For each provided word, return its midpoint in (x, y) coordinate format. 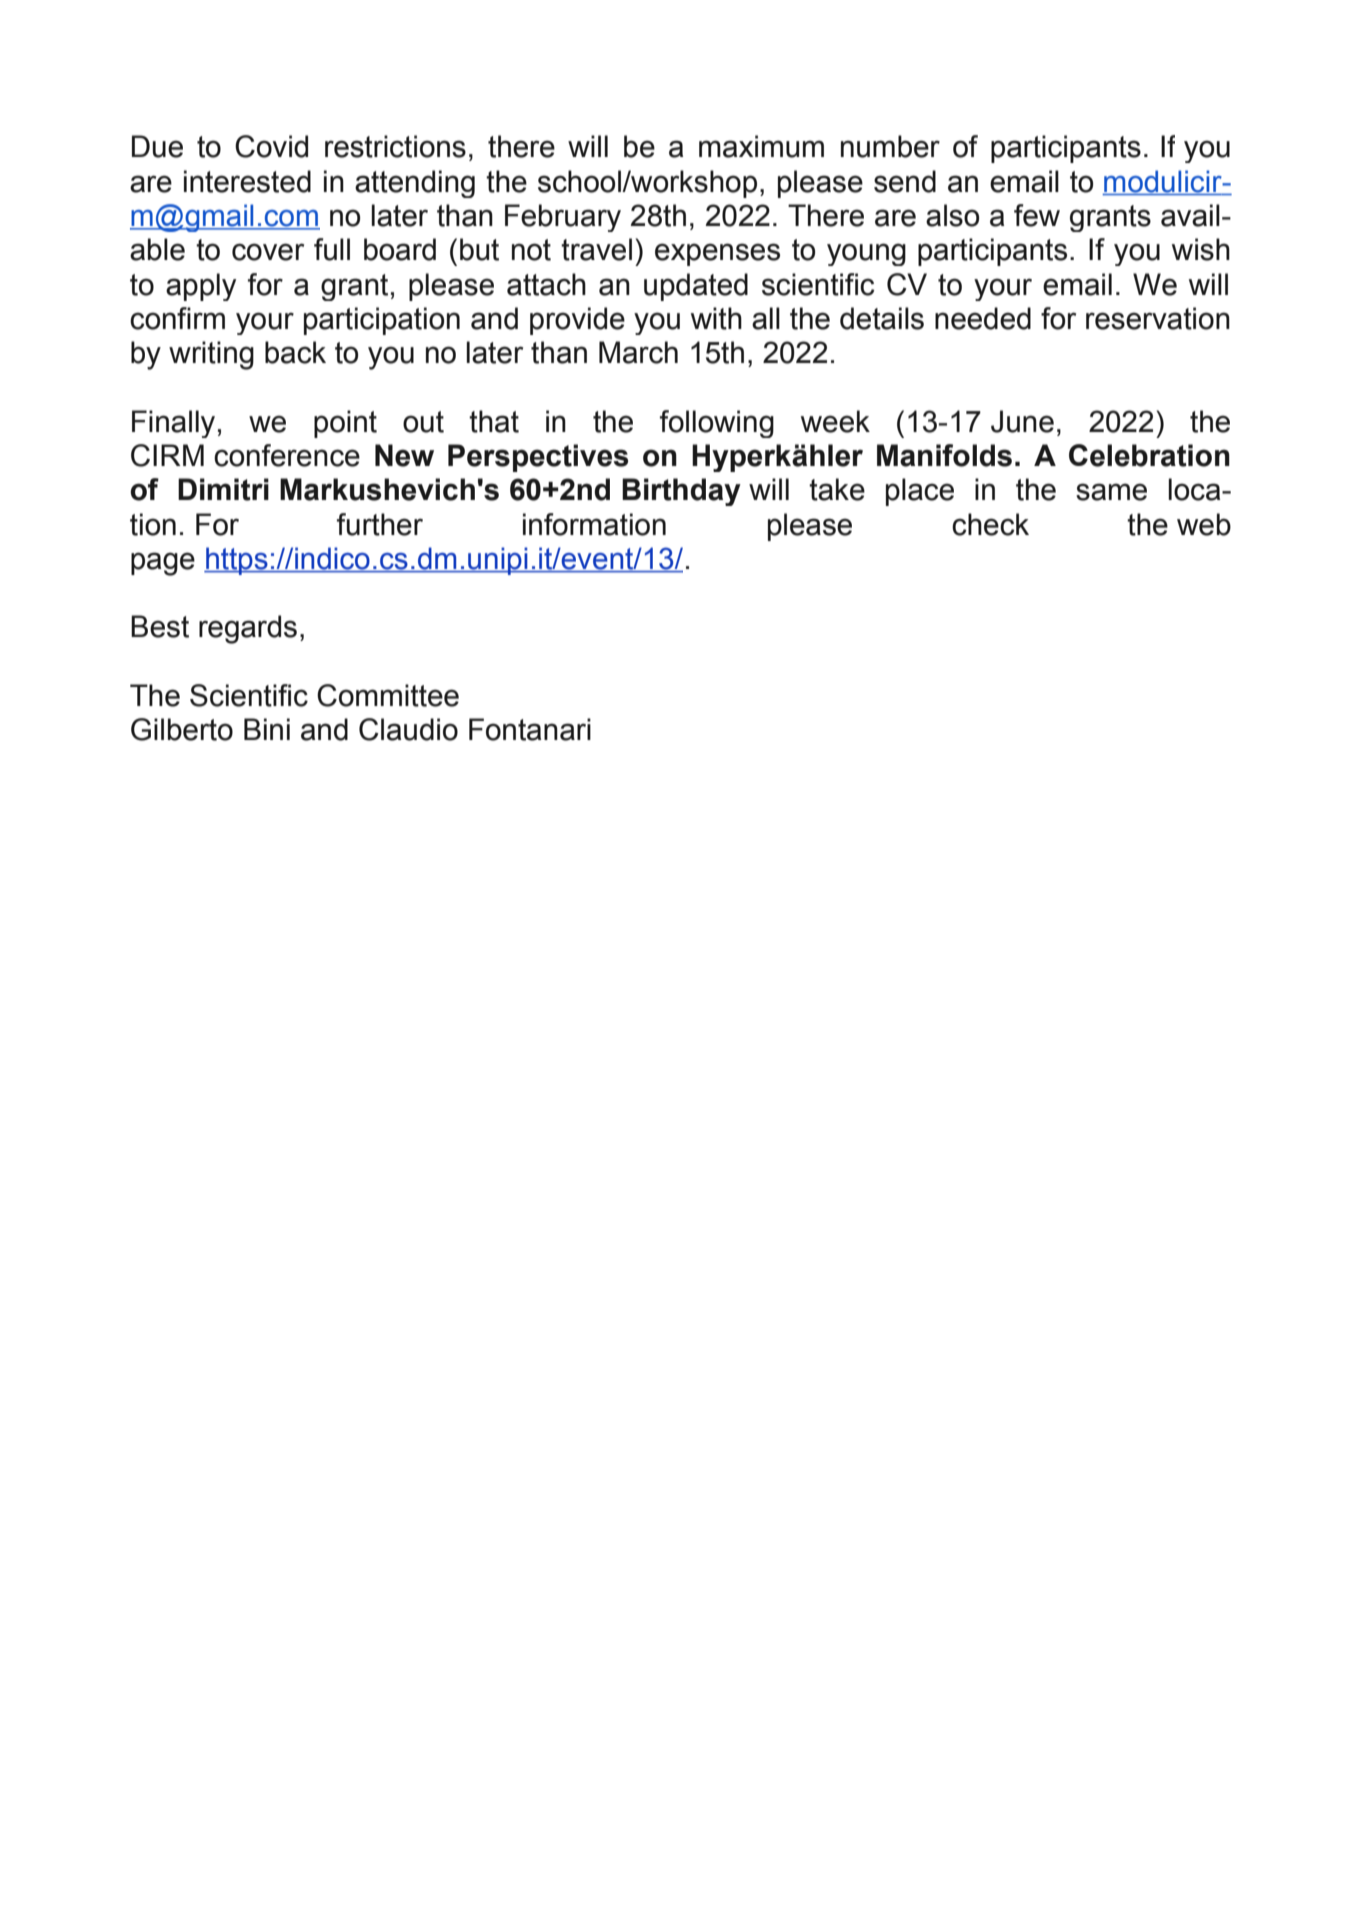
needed (983, 318)
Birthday (681, 492)
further (380, 524)
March (638, 352)
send (905, 181)
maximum (761, 146)
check (990, 524)
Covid (271, 146)
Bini (267, 729)
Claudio (408, 729)
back (295, 352)
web (1204, 524)
